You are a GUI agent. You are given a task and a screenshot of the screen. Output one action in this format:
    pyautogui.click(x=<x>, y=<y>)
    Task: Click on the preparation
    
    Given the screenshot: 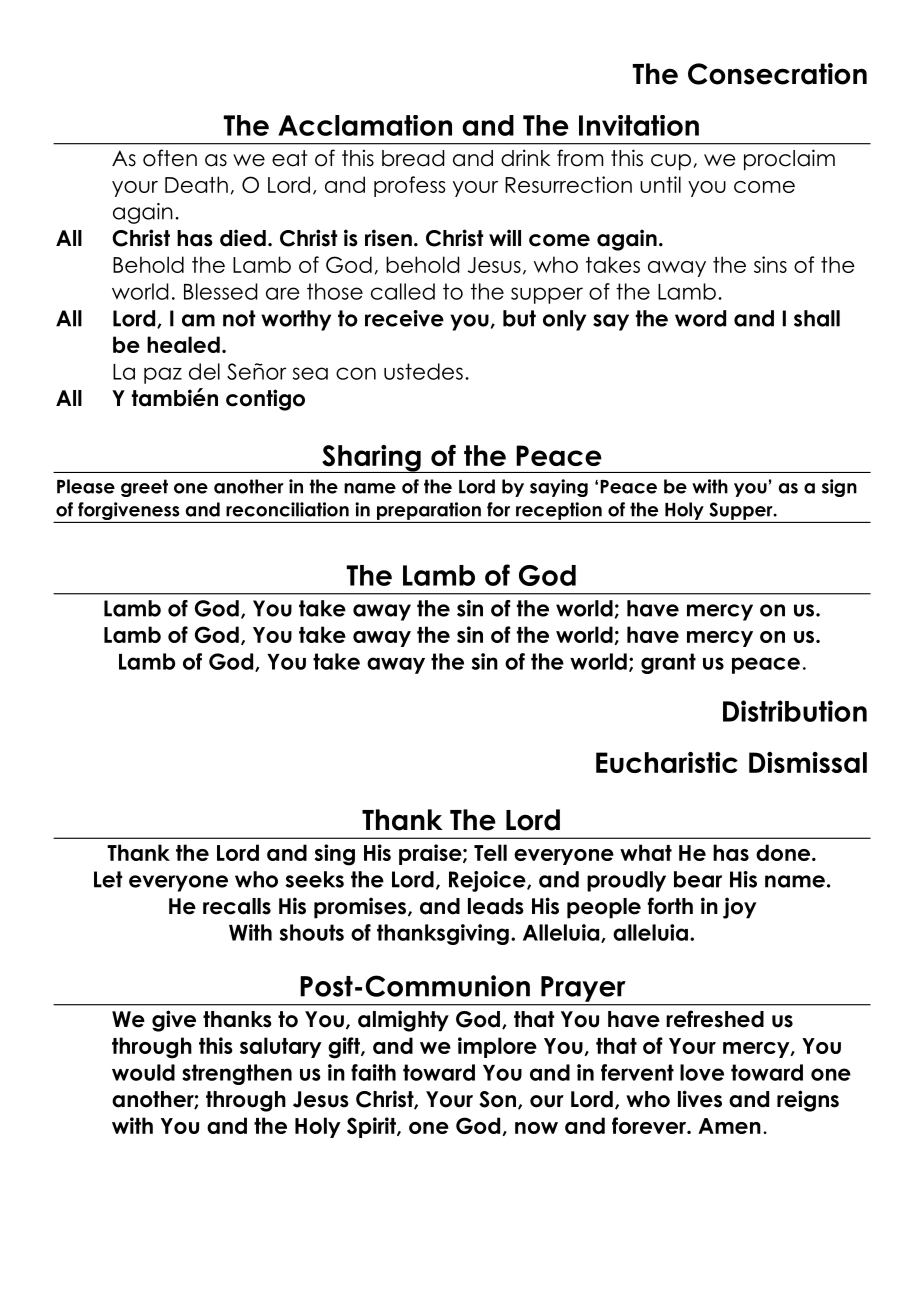 What is the action you would take?
    pyautogui.click(x=429, y=511)
